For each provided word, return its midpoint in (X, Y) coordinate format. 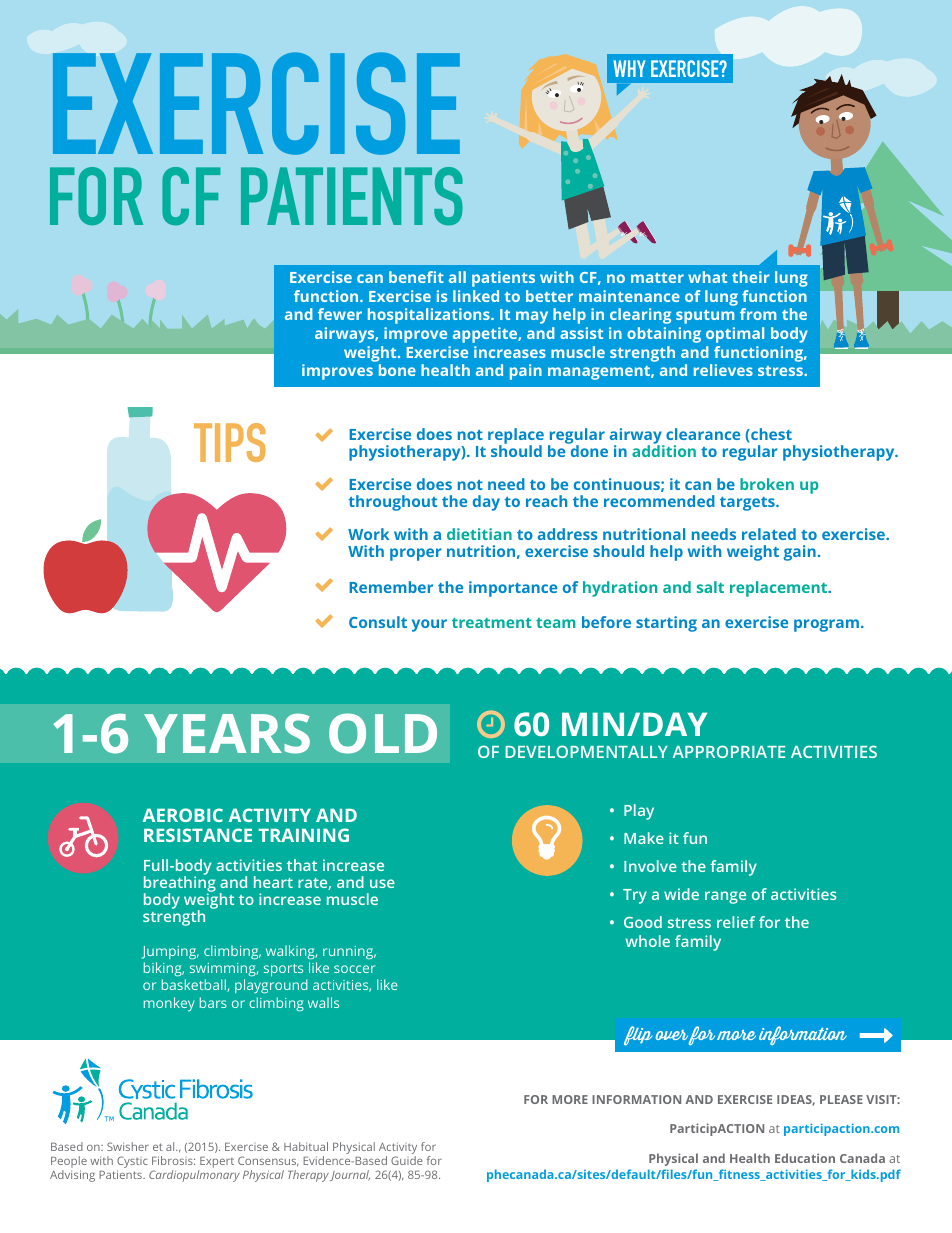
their (751, 277)
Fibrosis (173, 1160)
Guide (407, 1160)
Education (805, 1158)
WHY (629, 68)
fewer (340, 314)
